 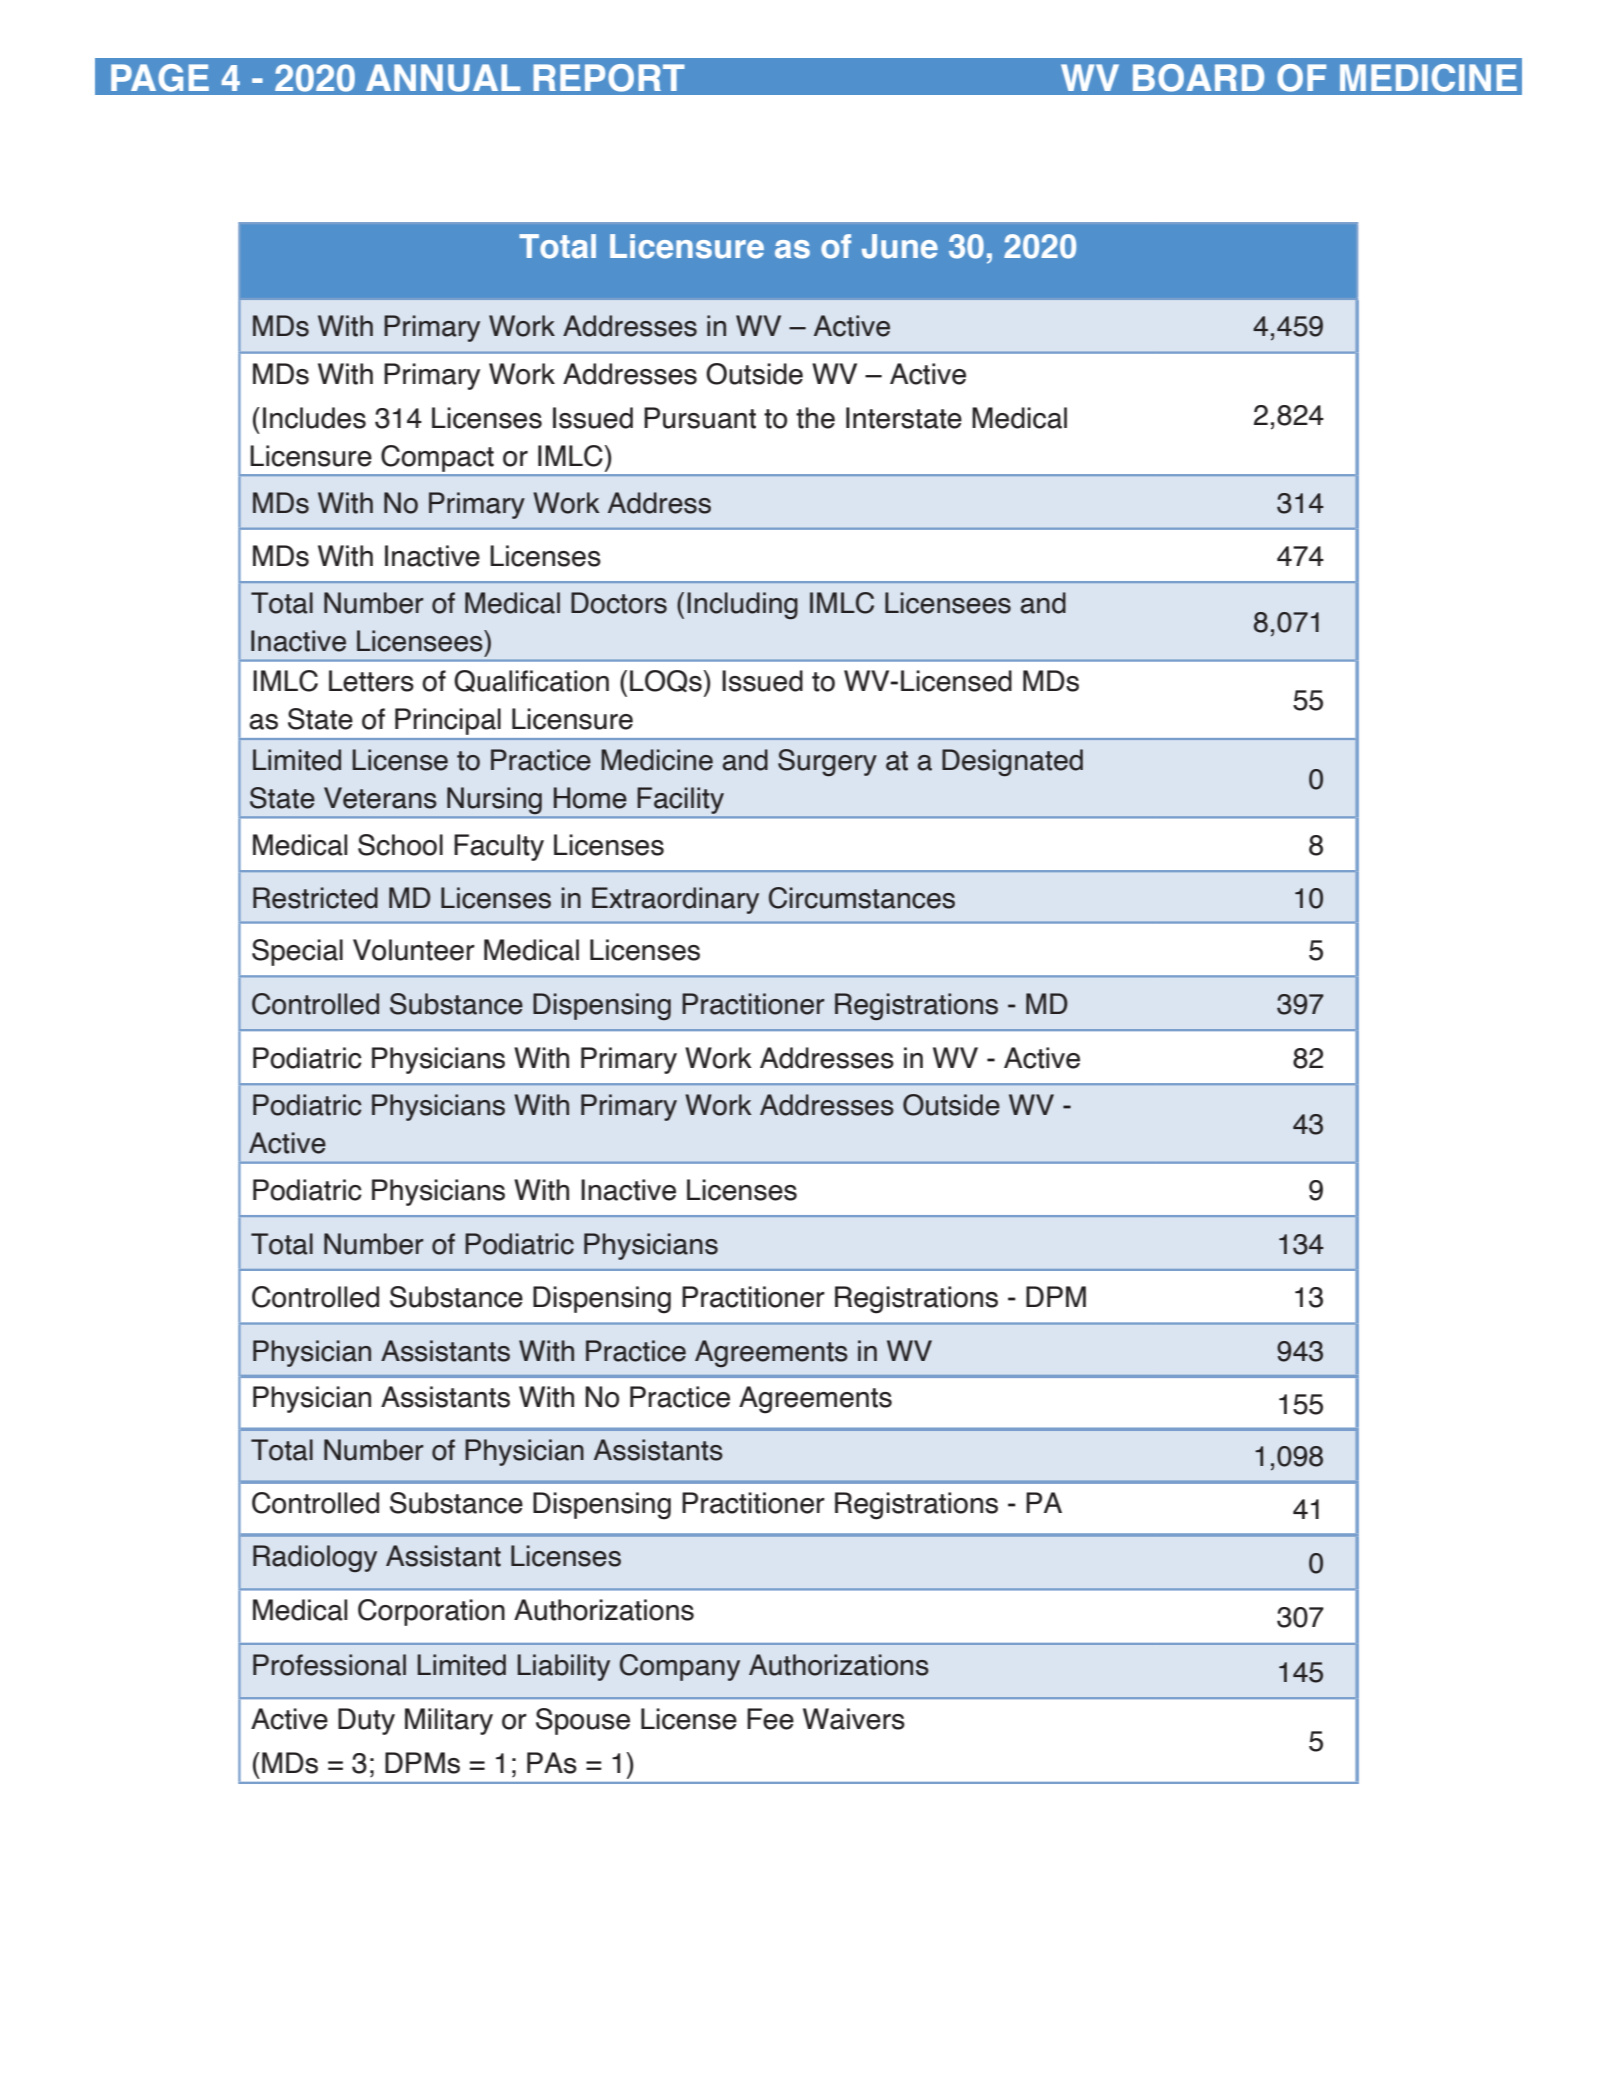 What do you see at coordinates (1198, 78) in the image?
I see `BOARD` at bounding box center [1198, 78].
